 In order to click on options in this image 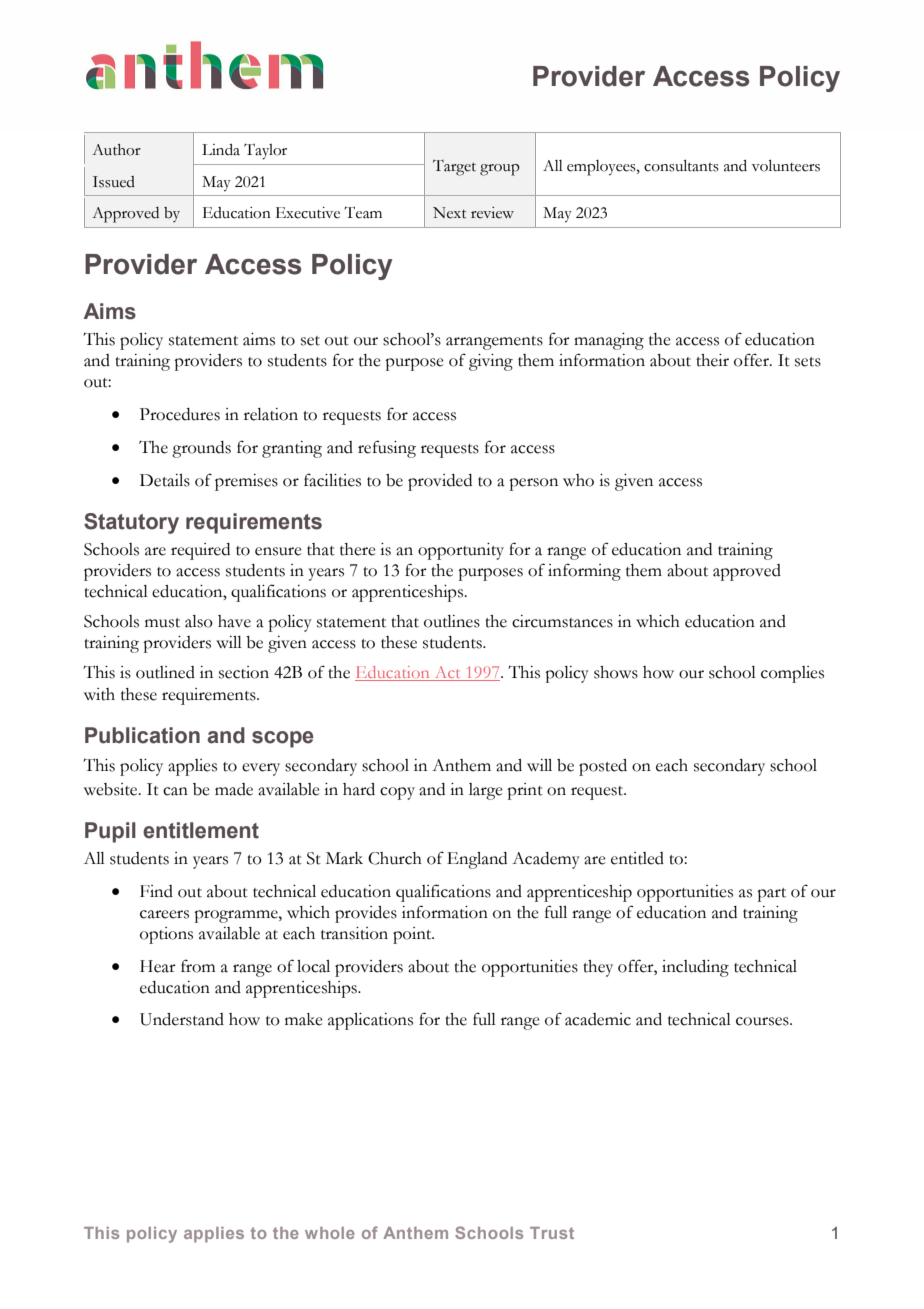, I will do `click(166, 935)`.
